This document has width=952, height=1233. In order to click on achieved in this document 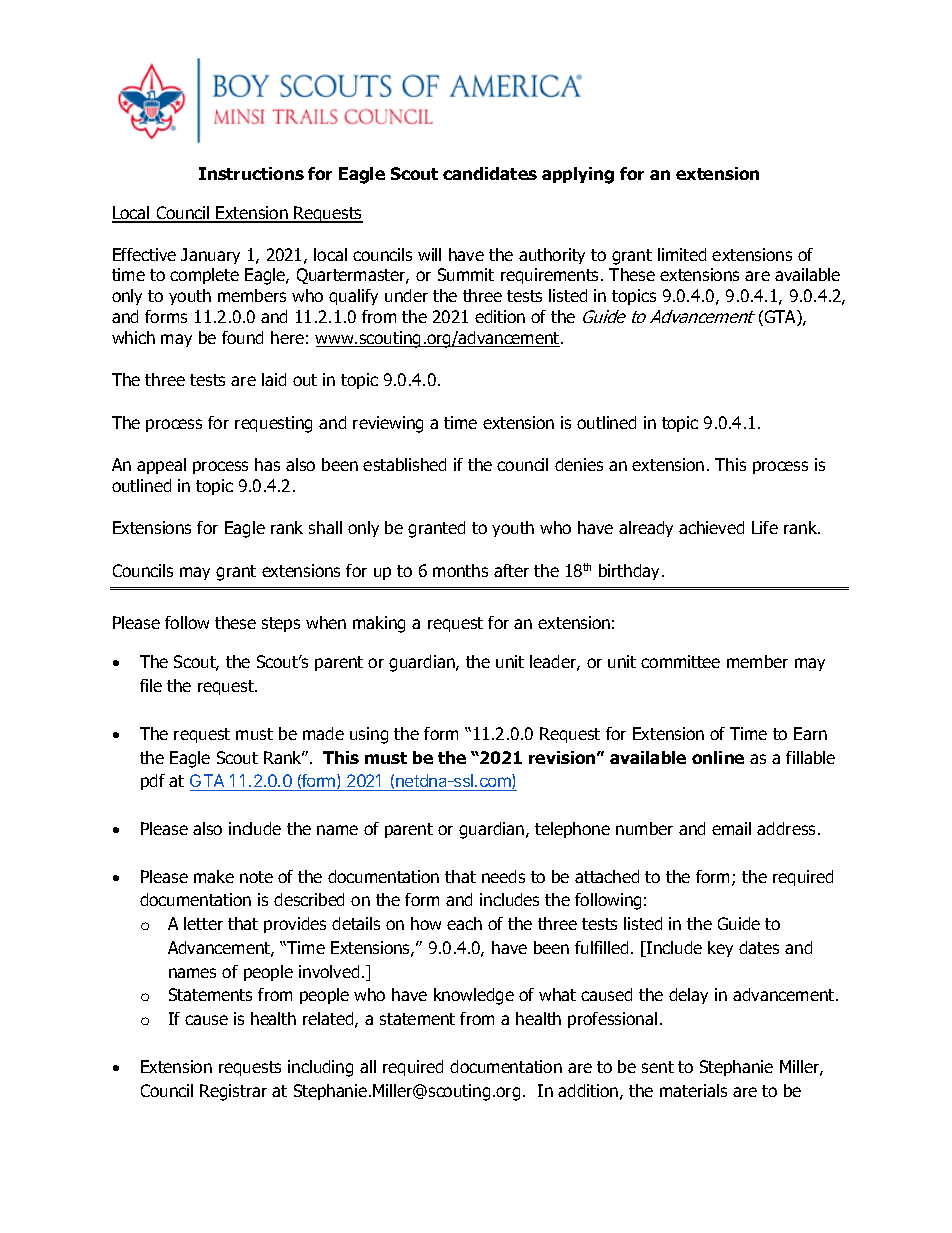, I will do `click(711, 527)`.
